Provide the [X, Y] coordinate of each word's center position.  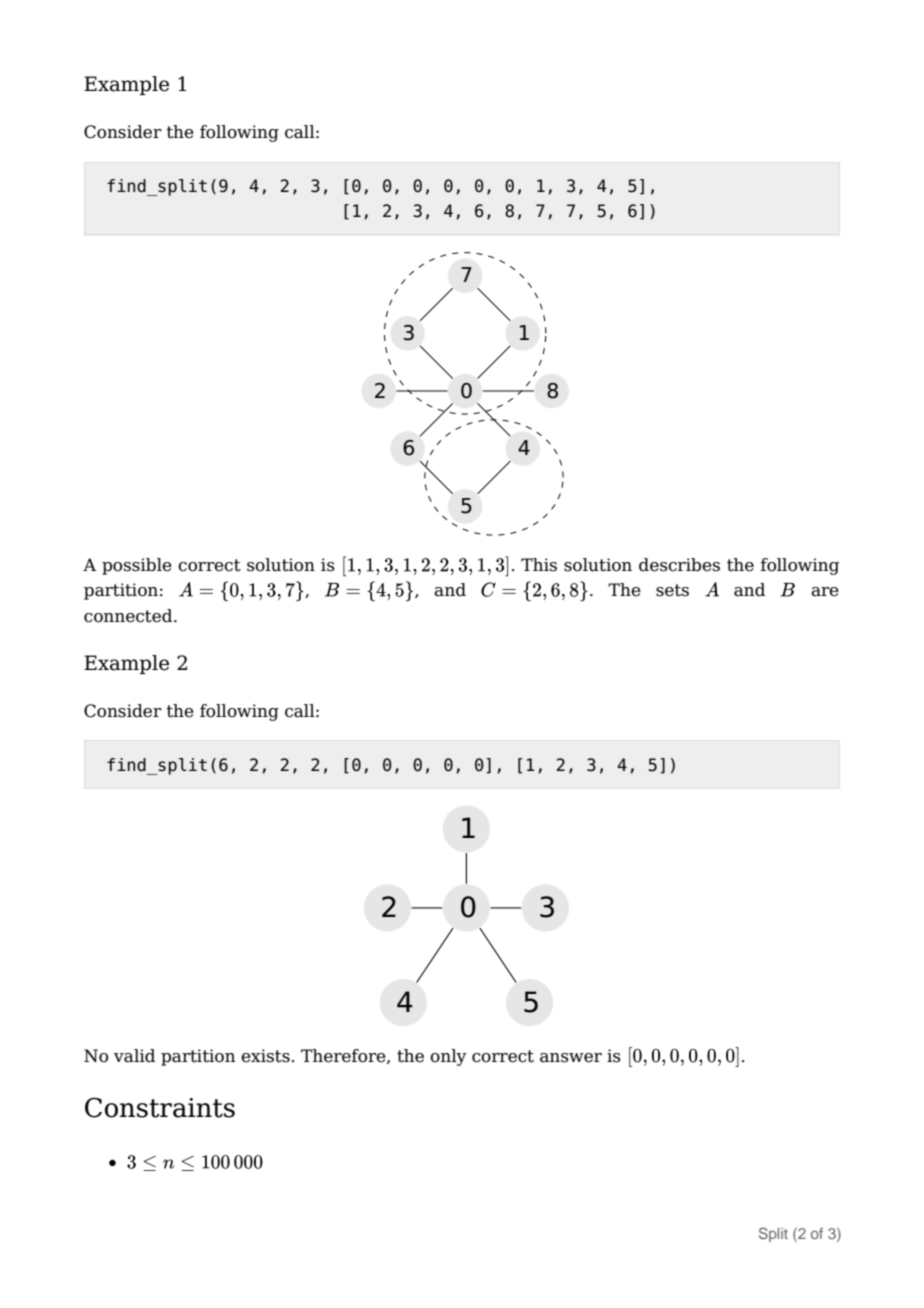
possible [137, 566]
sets [672, 590]
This [539, 565]
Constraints [160, 1107]
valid [134, 1056]
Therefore [344, 1056]
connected [129, 616]
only [448, 1057]
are [825, 592]
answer [571, 1058]
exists [265, 1056]
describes [679, 565]
